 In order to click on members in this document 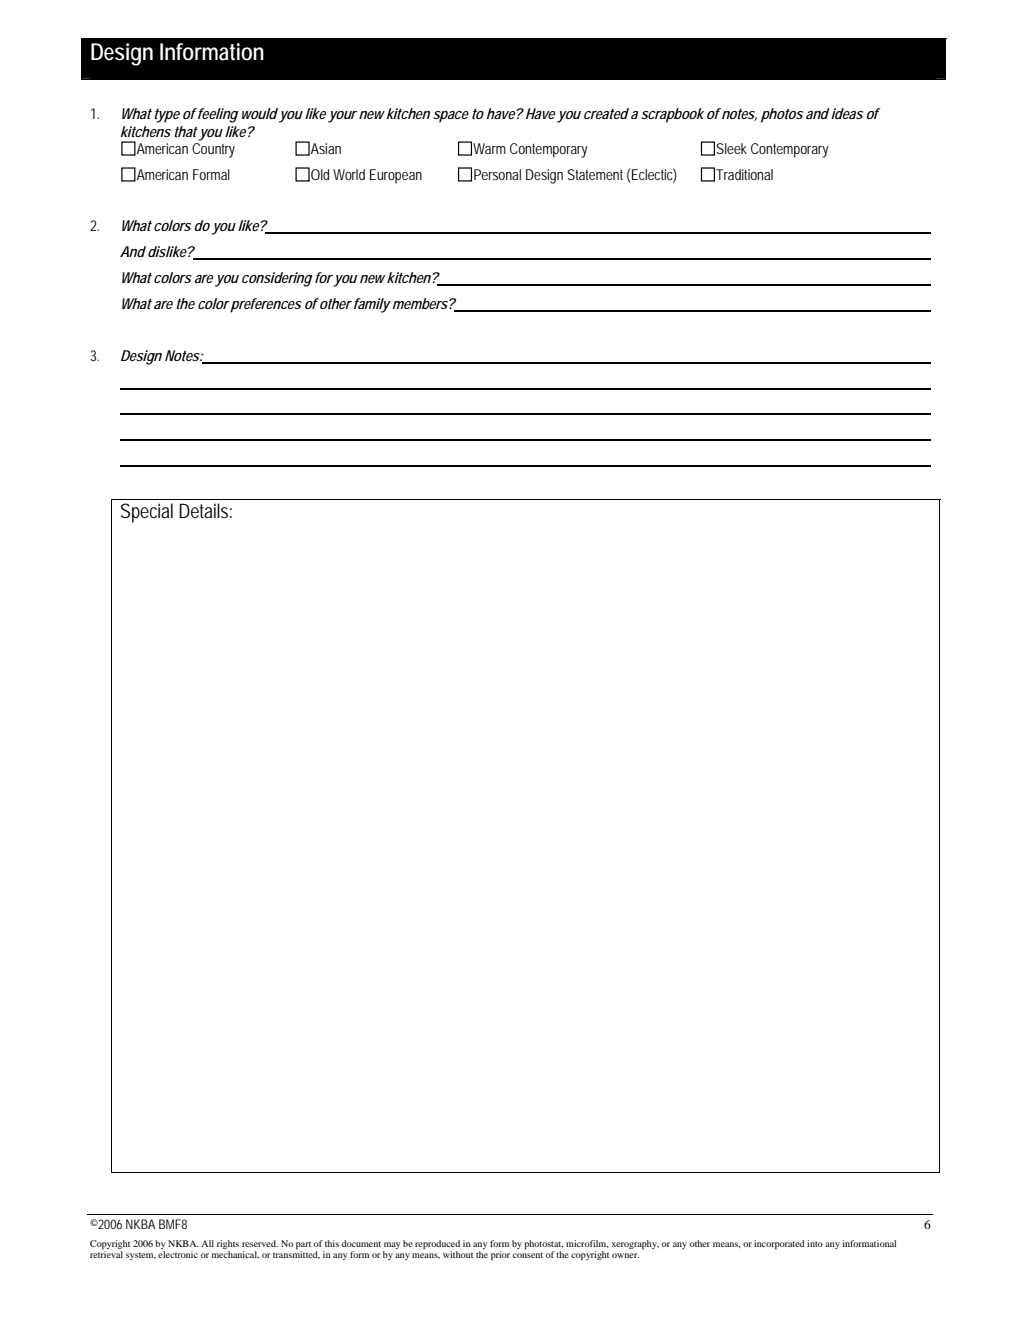, I will do `click(419, 303)`.
